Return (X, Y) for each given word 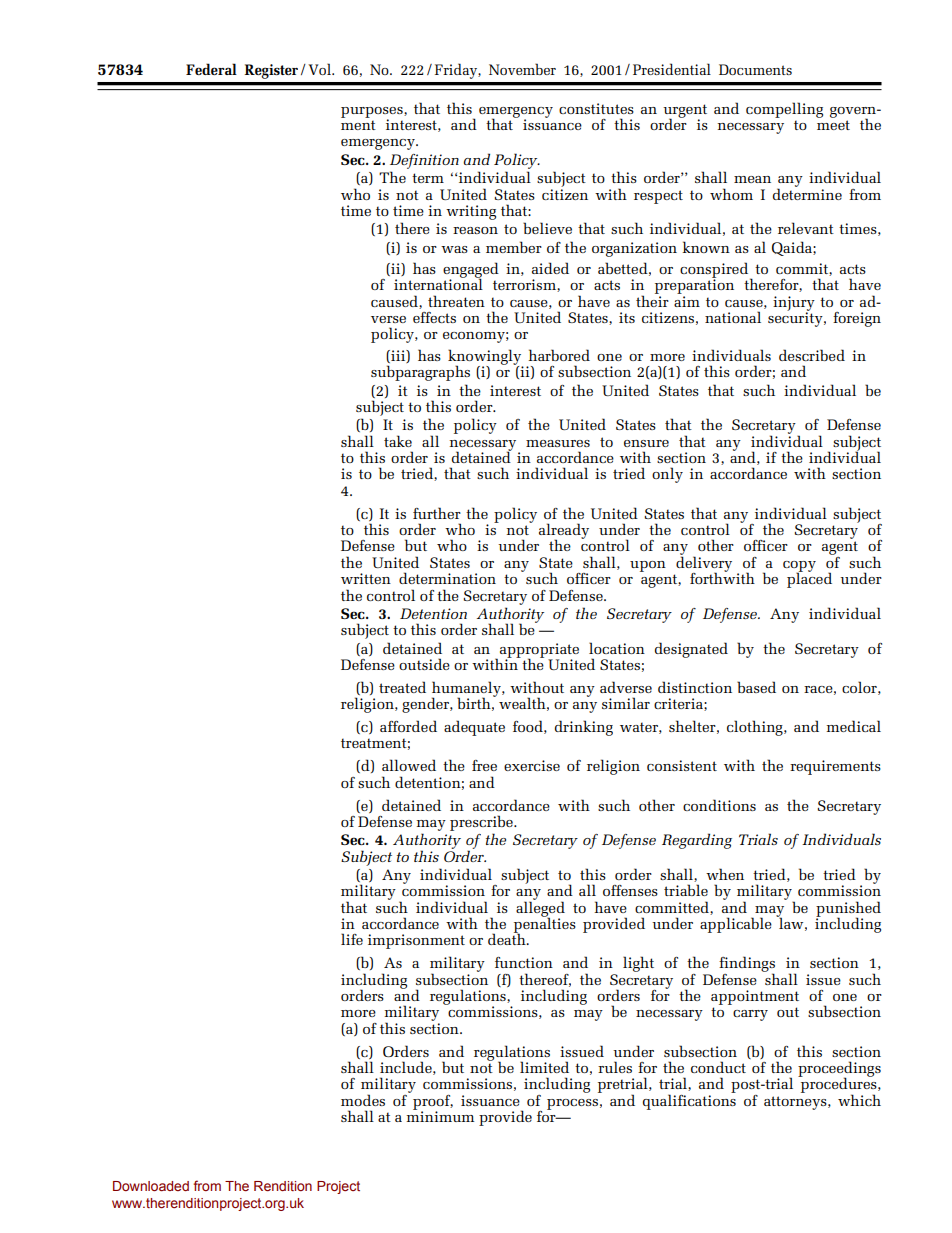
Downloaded (151, 1186)
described (812, 355)
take (398, 441)
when (725, 874)
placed (809, 579)
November (522, 69)
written (366, 578)
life (352, 939)
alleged (540, 909)
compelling (784, 110)
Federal (211, 69)
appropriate (539, 651)
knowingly (485, 358)
